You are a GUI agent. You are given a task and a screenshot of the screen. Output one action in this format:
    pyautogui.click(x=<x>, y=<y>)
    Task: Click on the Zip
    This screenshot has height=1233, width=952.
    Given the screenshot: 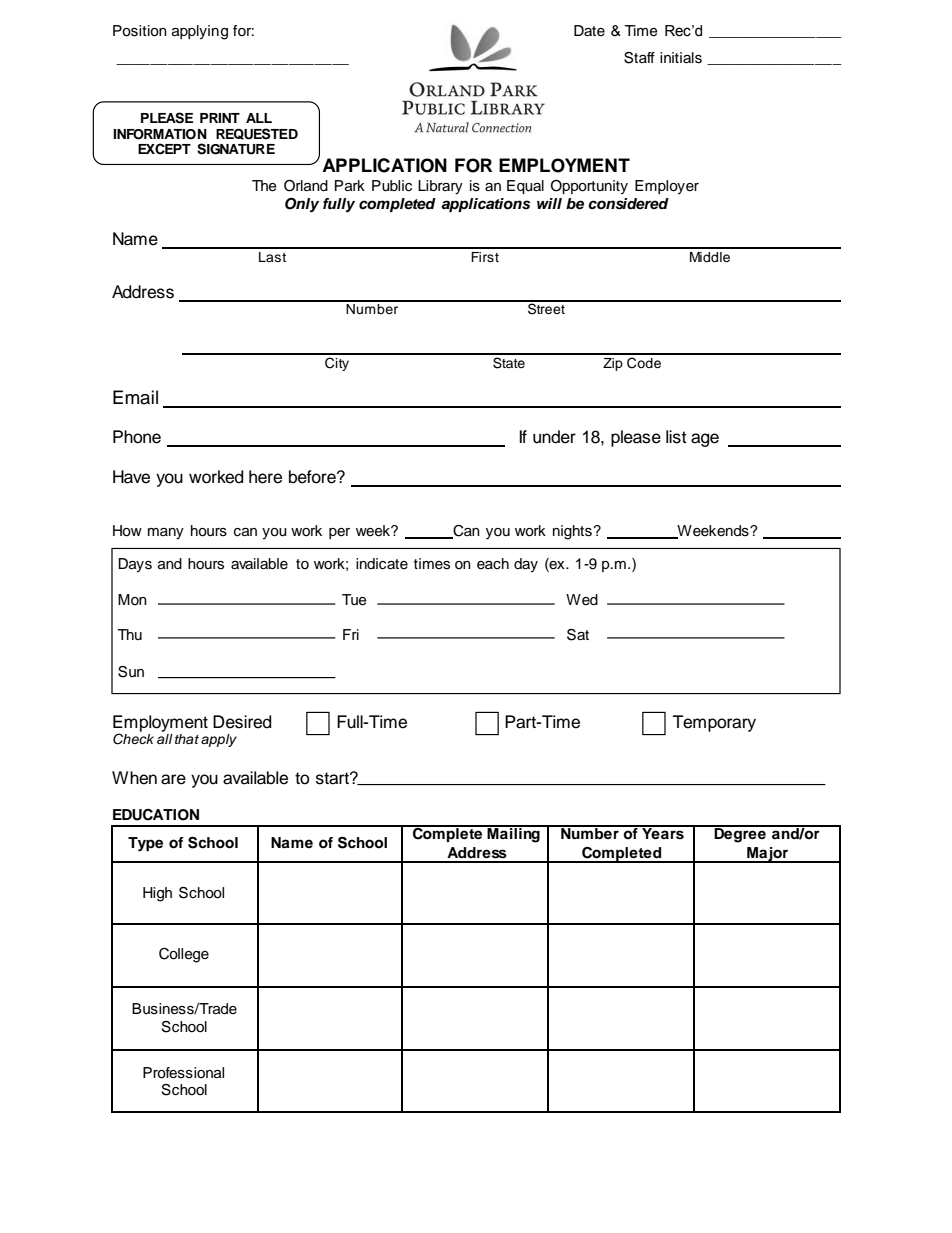 What is the action you would take?
    pyautogui.click(x=613, y=364)
